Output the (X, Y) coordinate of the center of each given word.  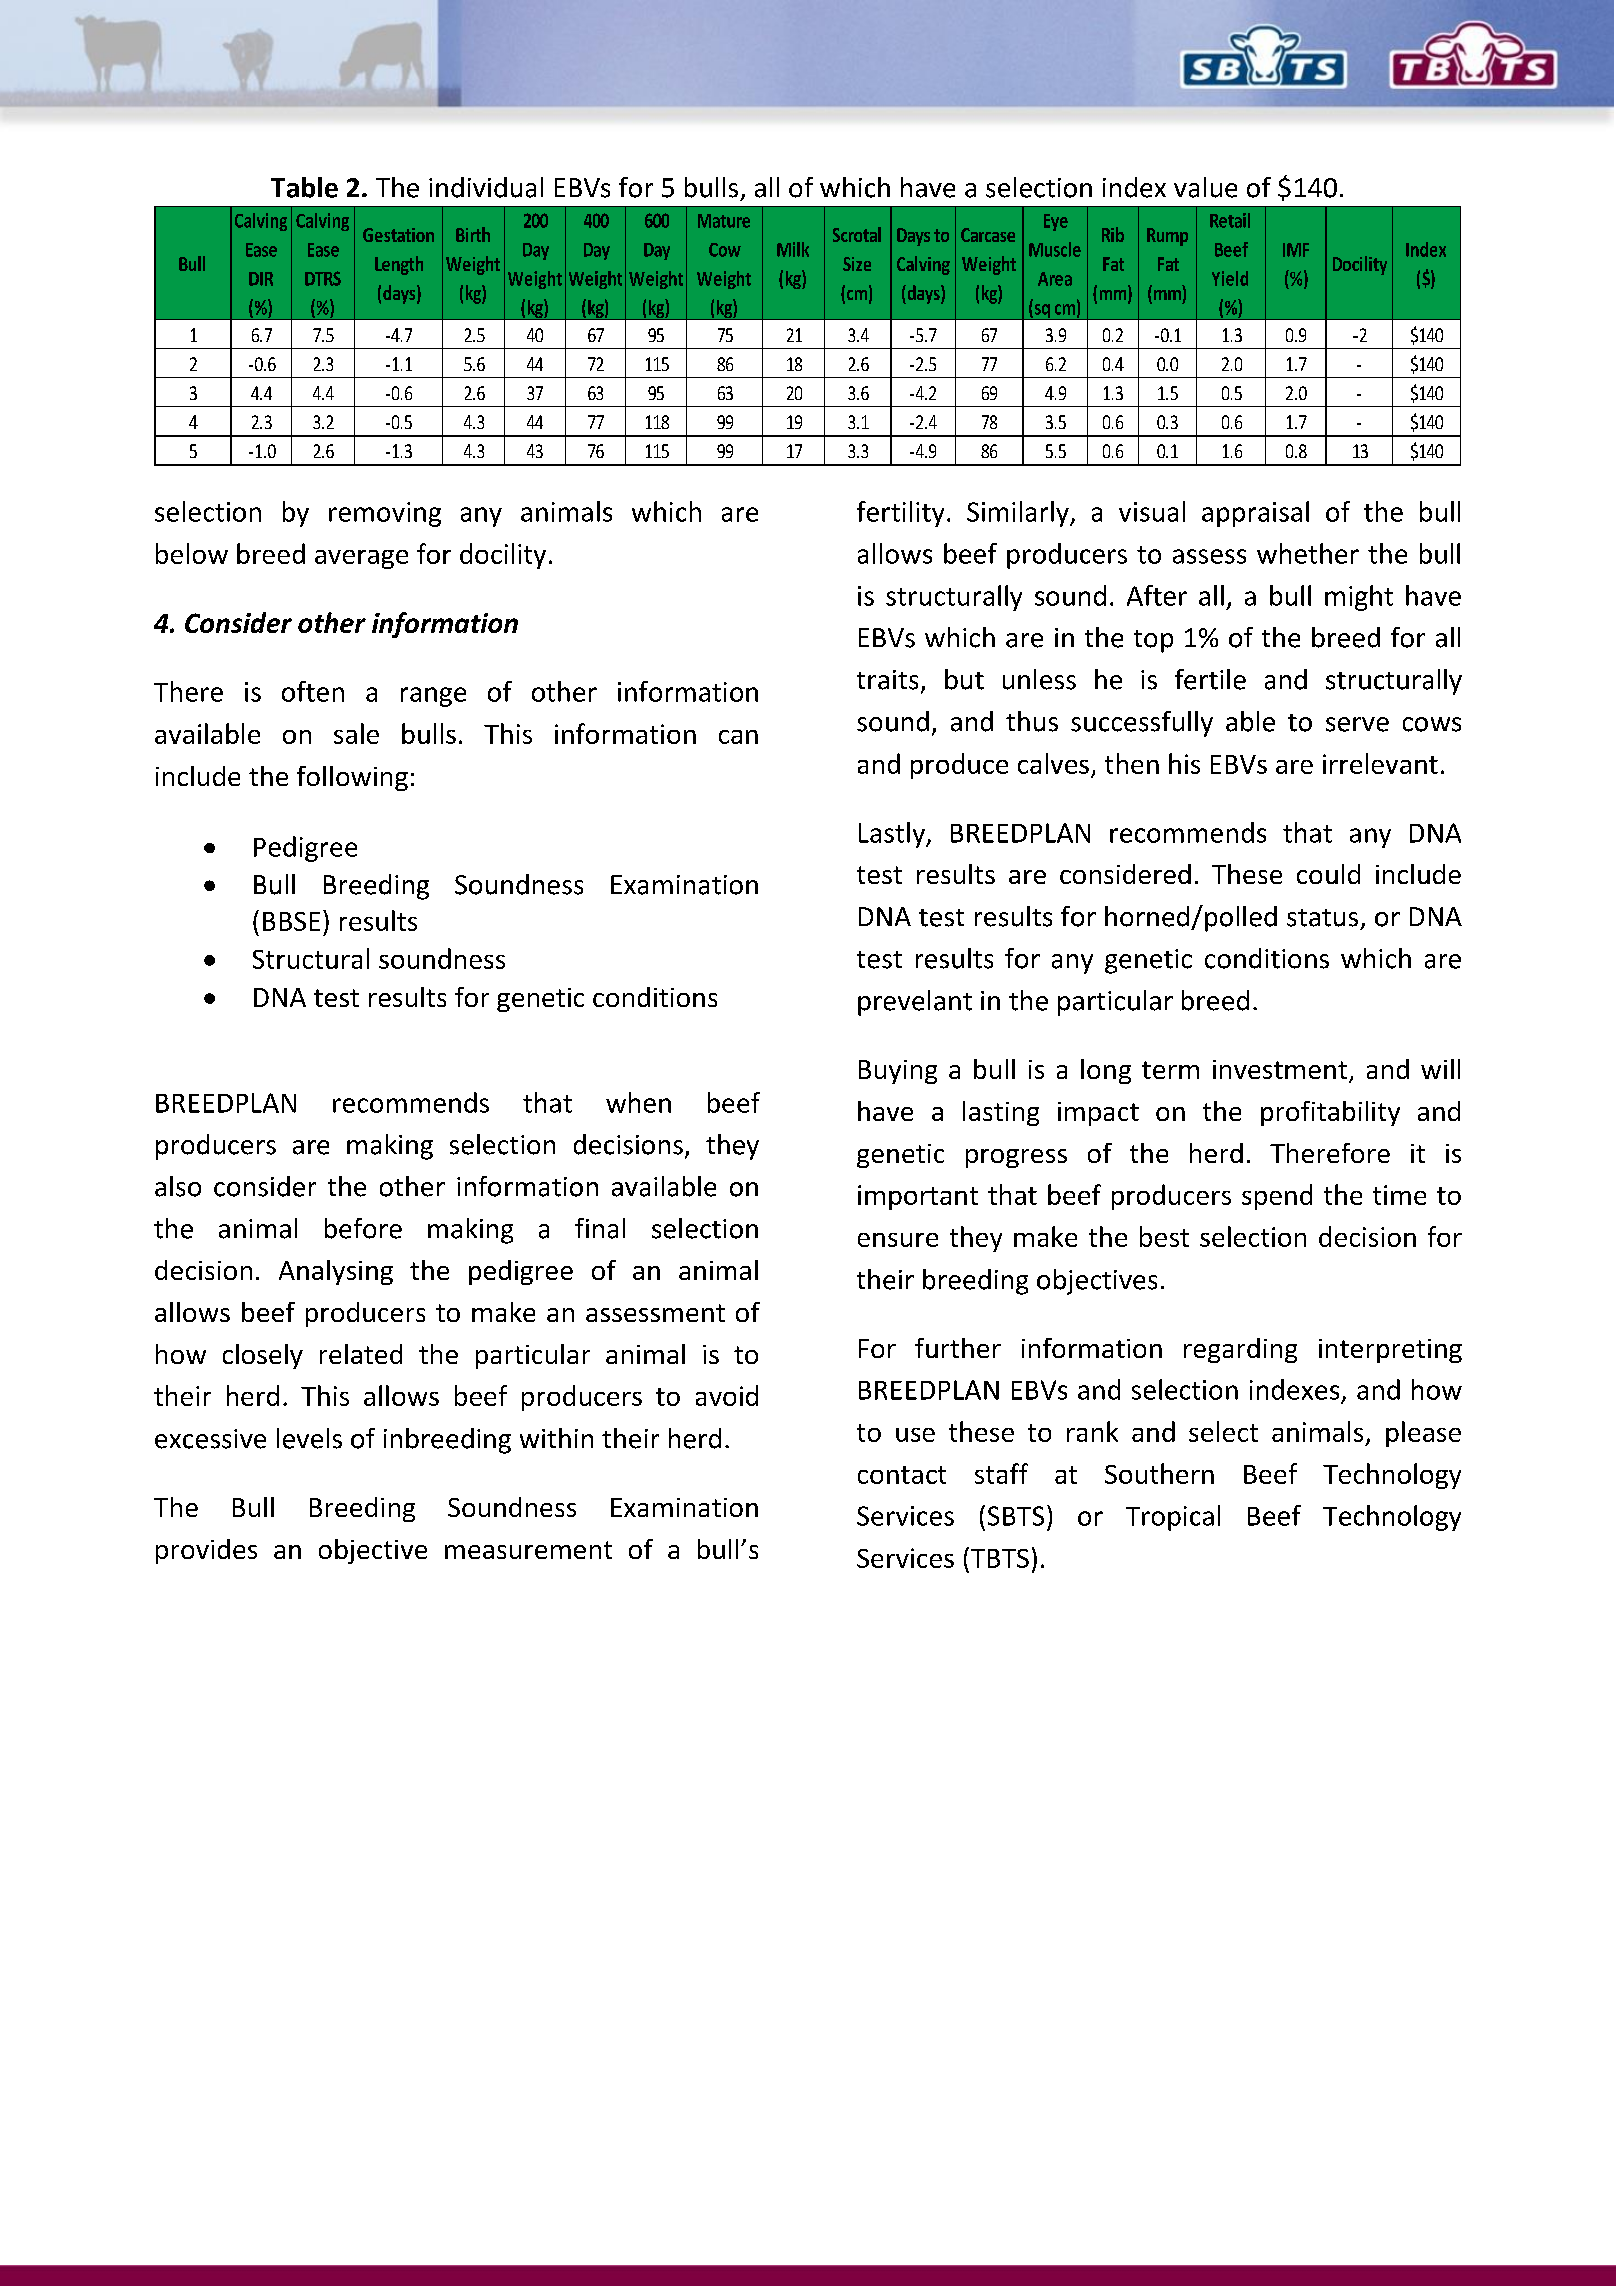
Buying (898, 1072)
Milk (793, 249)
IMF (1296, 250)
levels (309, 1438)
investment (1280, 1069)
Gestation (398, 235)
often (313, 691)
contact (902, 1475)
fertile (1210, 679)
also (178, 1186)
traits (887, 680)
